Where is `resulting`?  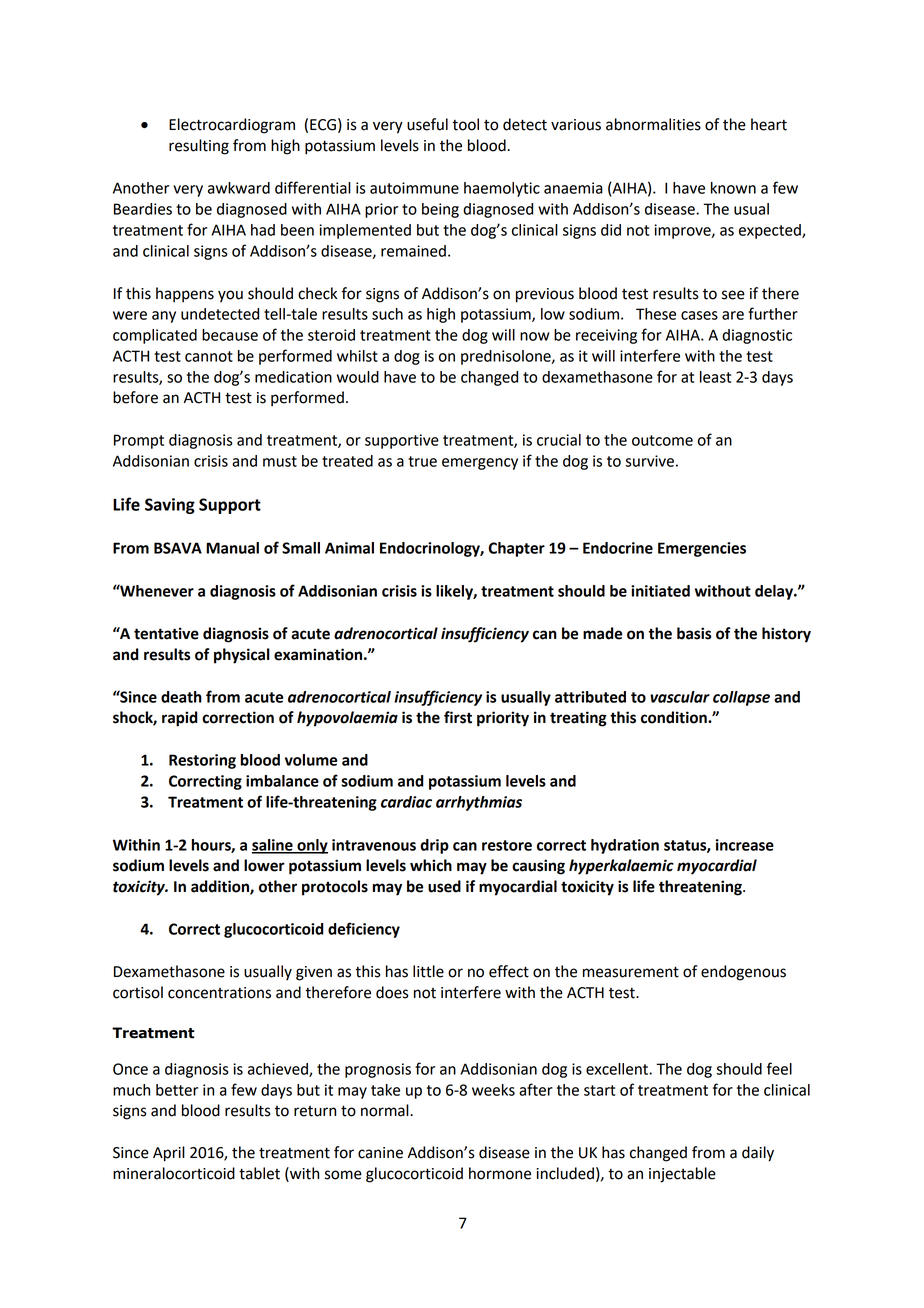 resulting is located at coordinates (199, 147).
